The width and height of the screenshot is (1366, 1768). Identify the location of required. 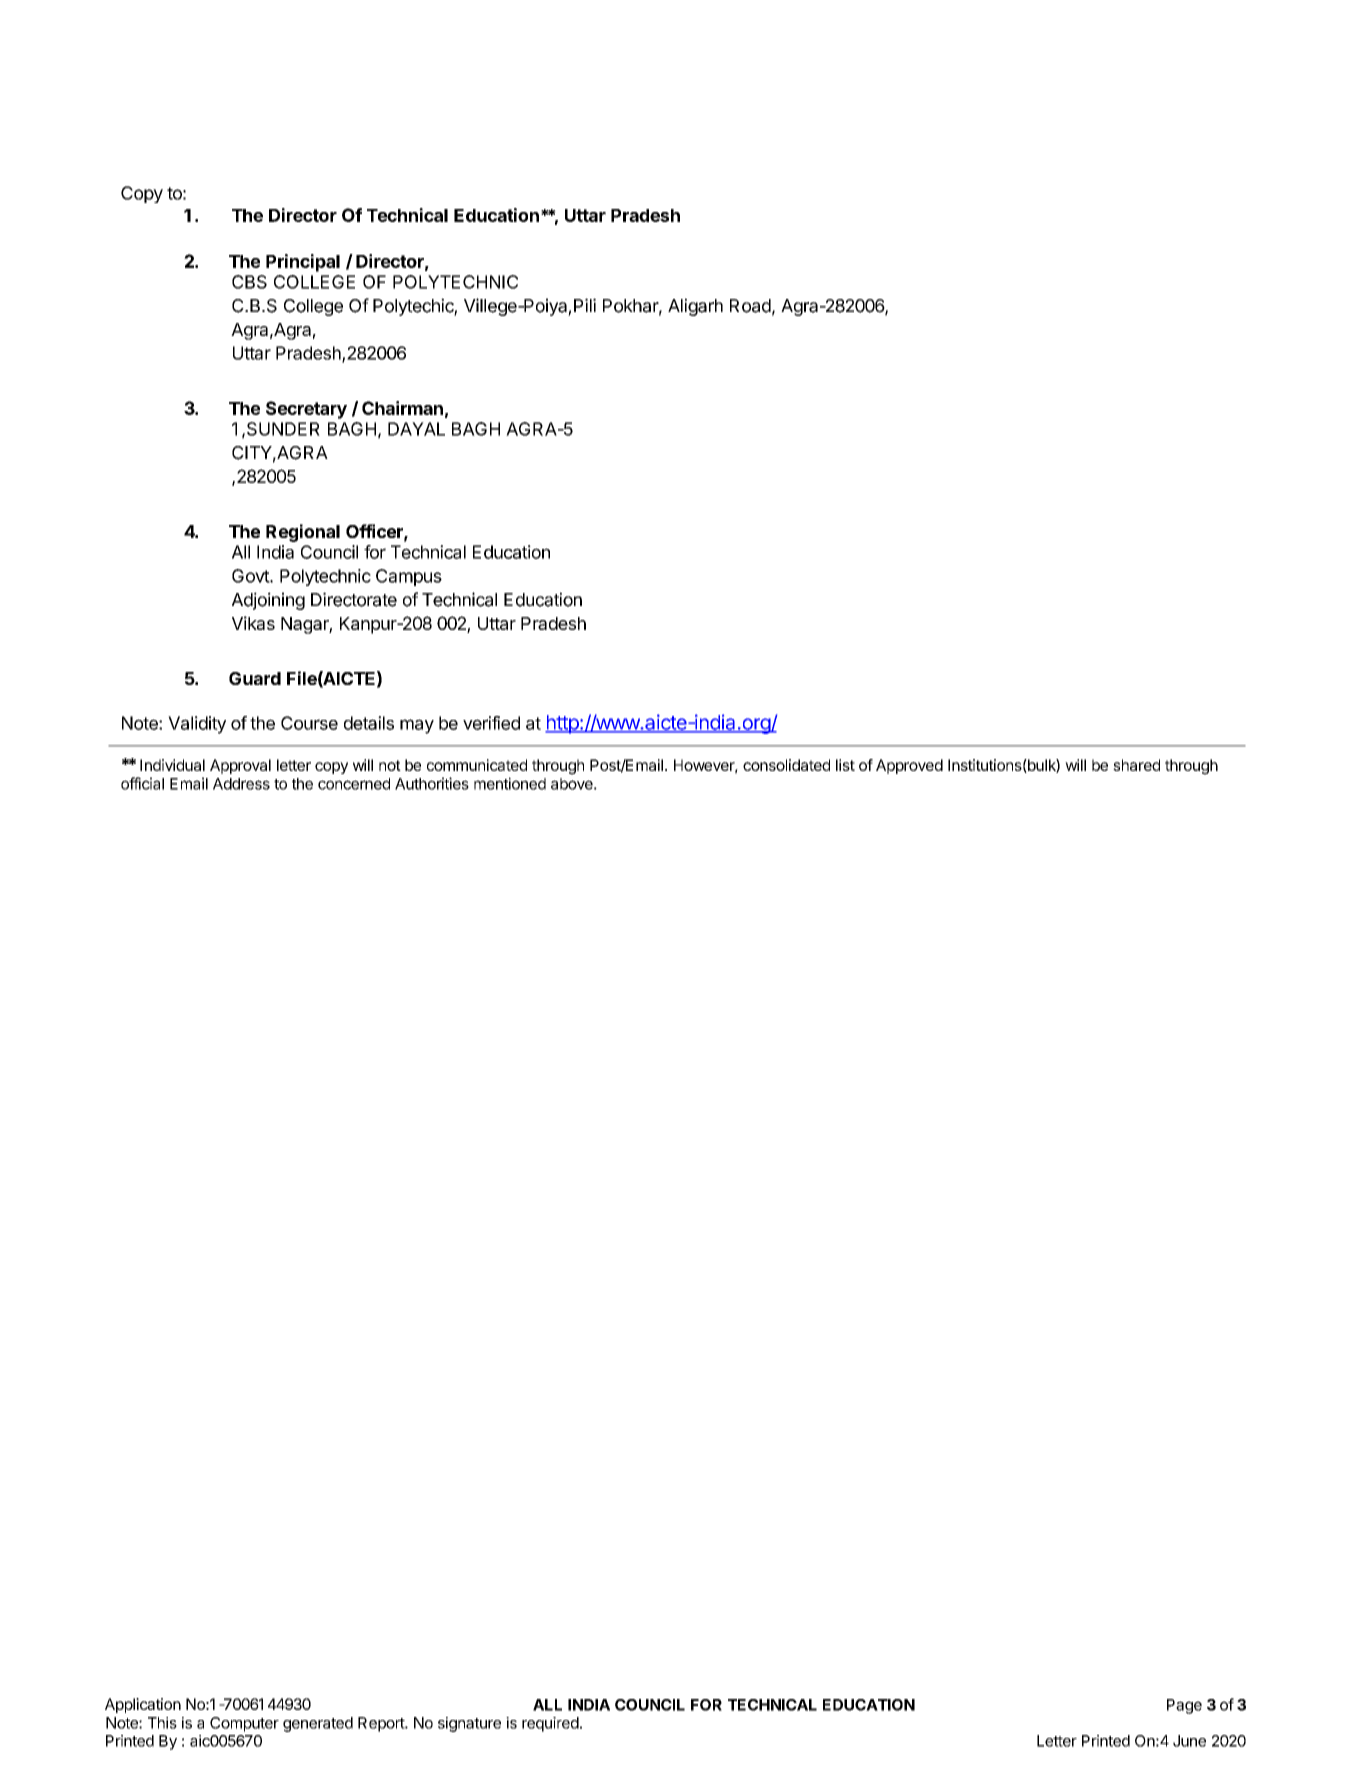
(550, 1724).
